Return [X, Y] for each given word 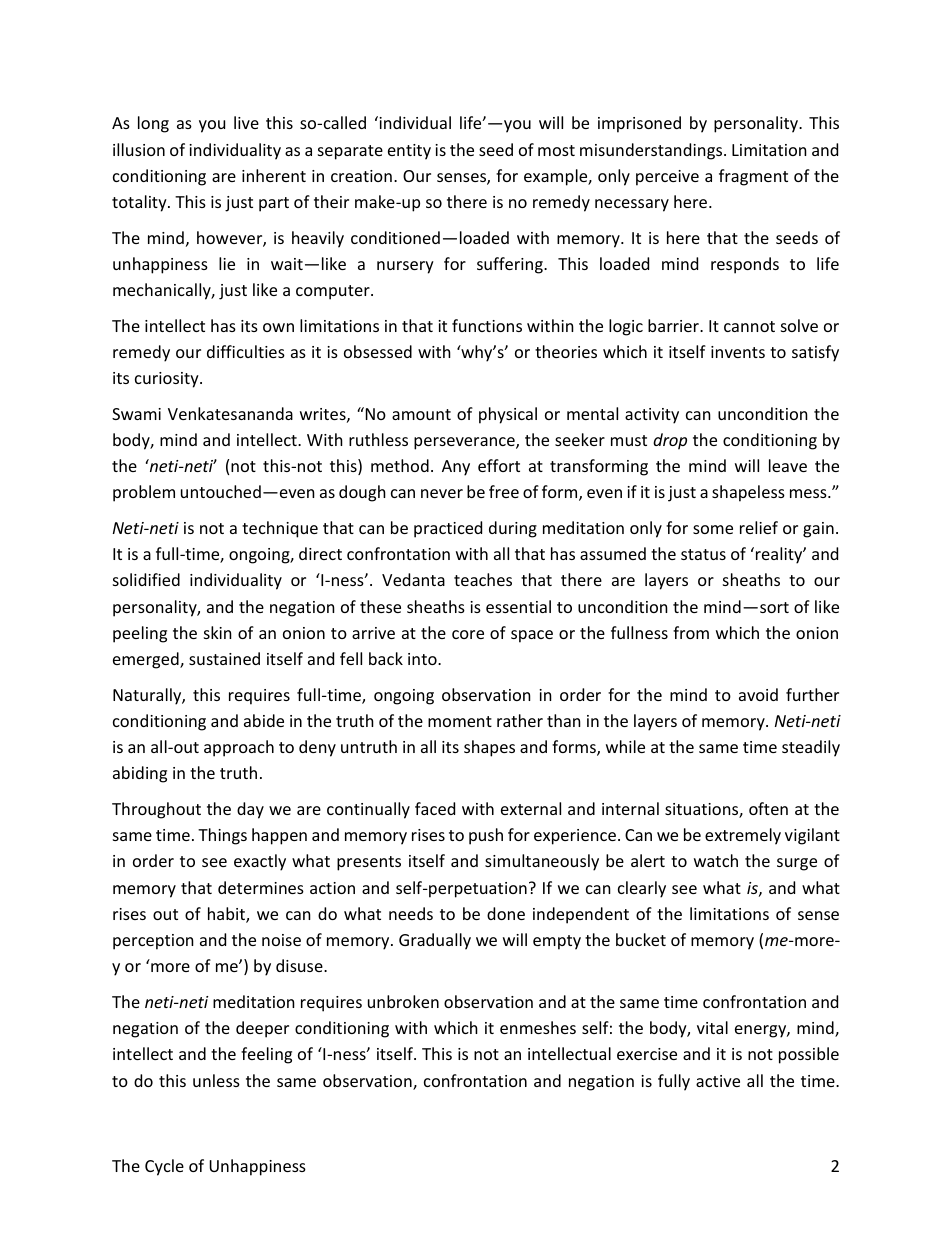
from [691, 632]
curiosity [168, 380]
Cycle [164, 1167]
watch [716, 860]
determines [261, 887]
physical [508, 415]
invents [738, 352]
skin [218, 632]
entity [409, 152]
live [246, 122]
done [506, 913]
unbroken [403, 1001]
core [468, 634]
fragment [753, 177]
